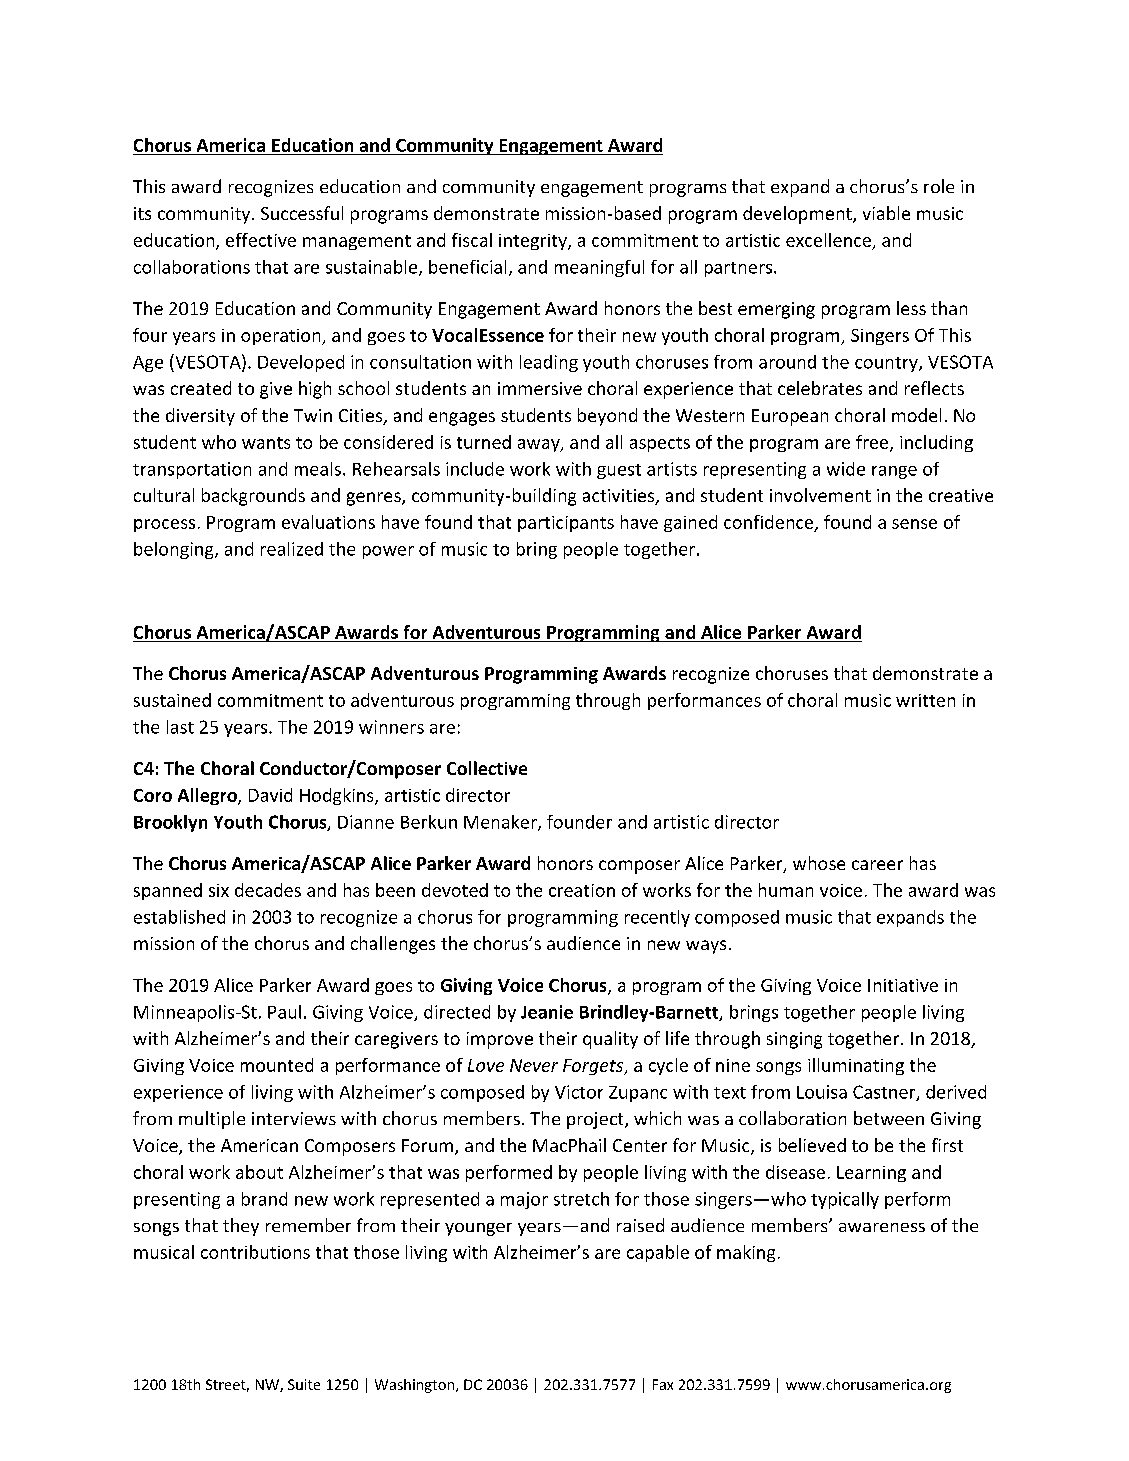  I want to click on career, so click(877, 865).
